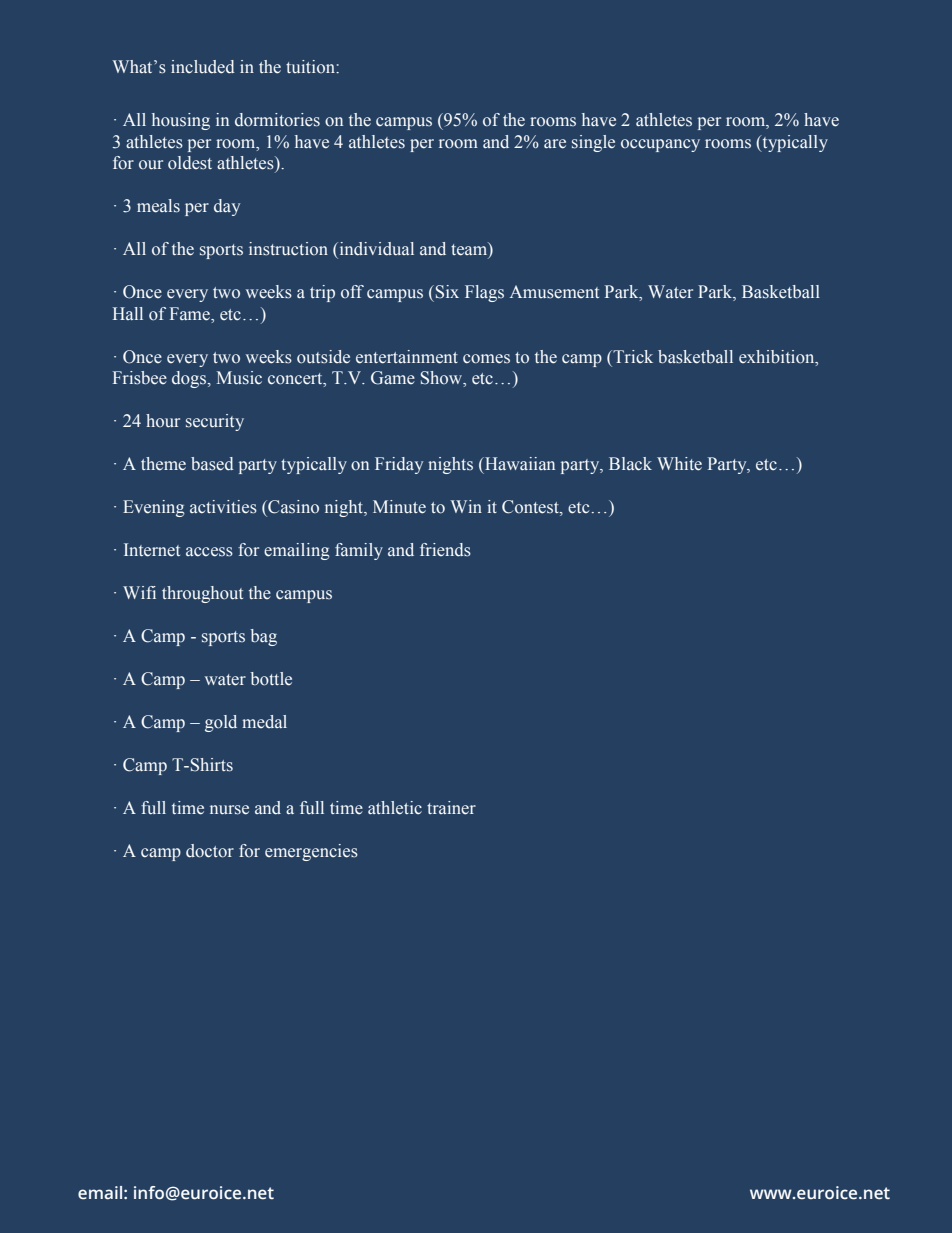 The height and width of the document is (1233, 952). Describe the element at coordinates (359, 551) in the document. I see `family` at that location.
